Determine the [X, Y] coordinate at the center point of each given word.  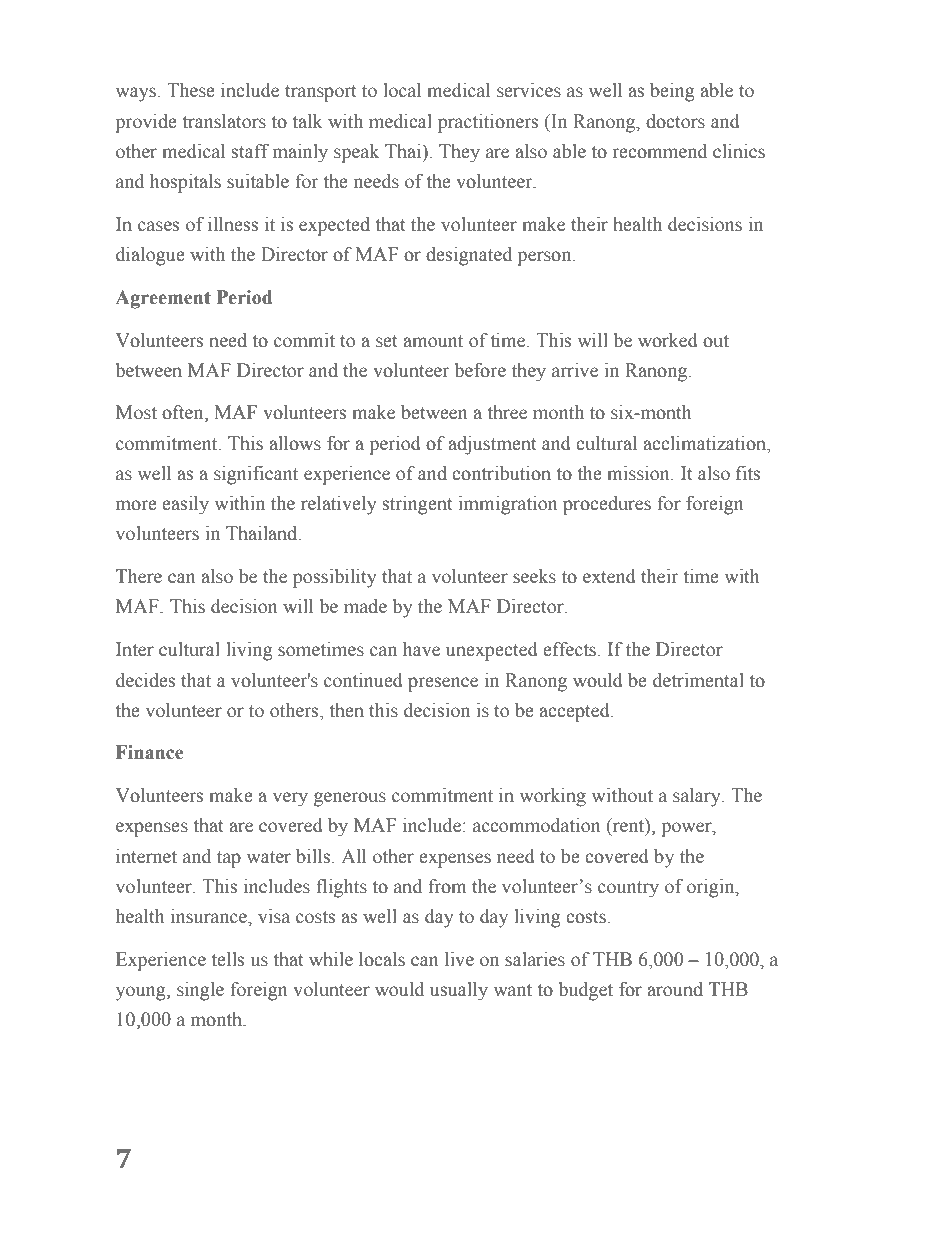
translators [224, 121]
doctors [675, 121]
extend [609, 576]
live [459, 959]
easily [185, 505]
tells [228, 959]
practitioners [488, 123]
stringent [417, 505]
